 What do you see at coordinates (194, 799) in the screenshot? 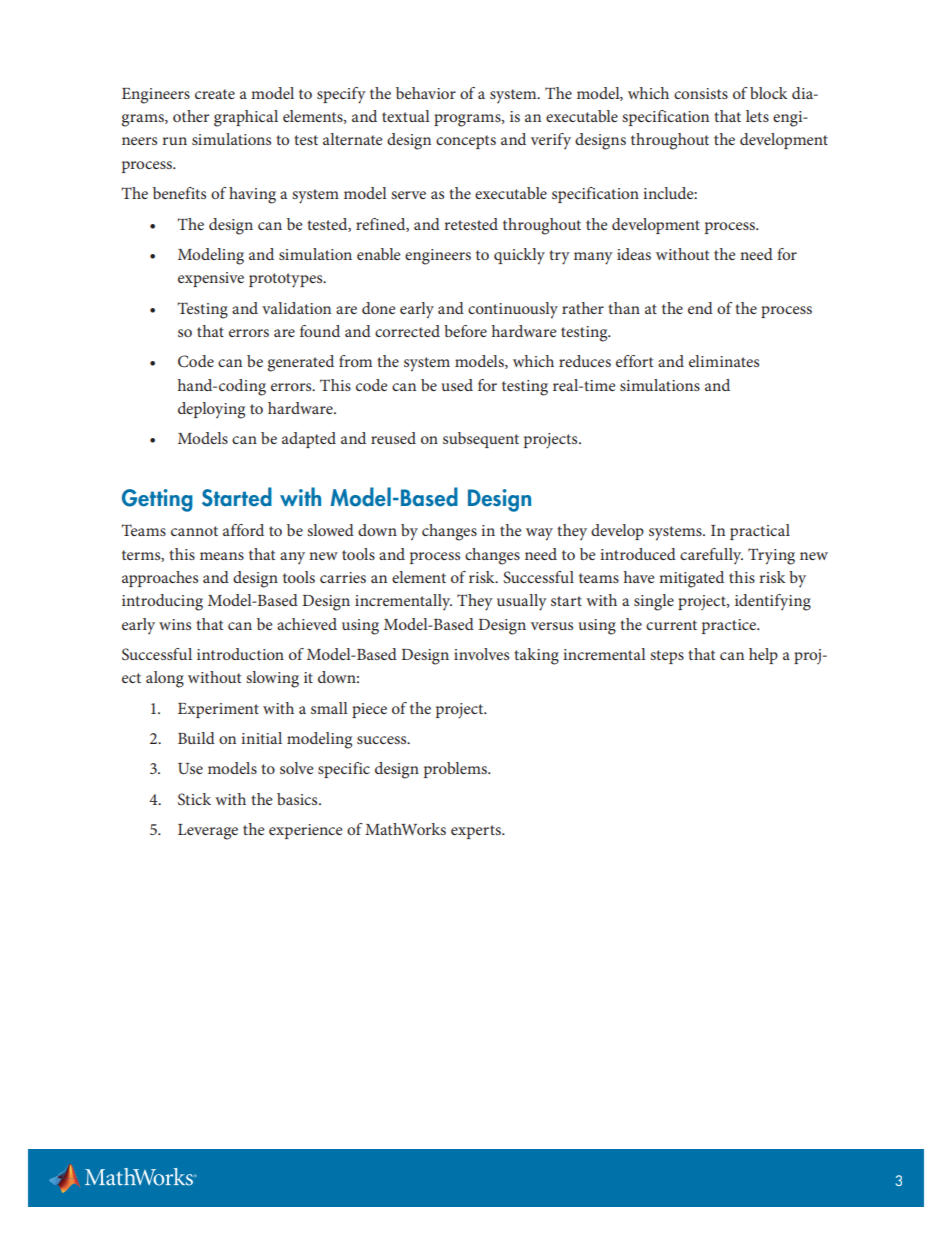
I see `Stick` at bounding box center [194, 799].
